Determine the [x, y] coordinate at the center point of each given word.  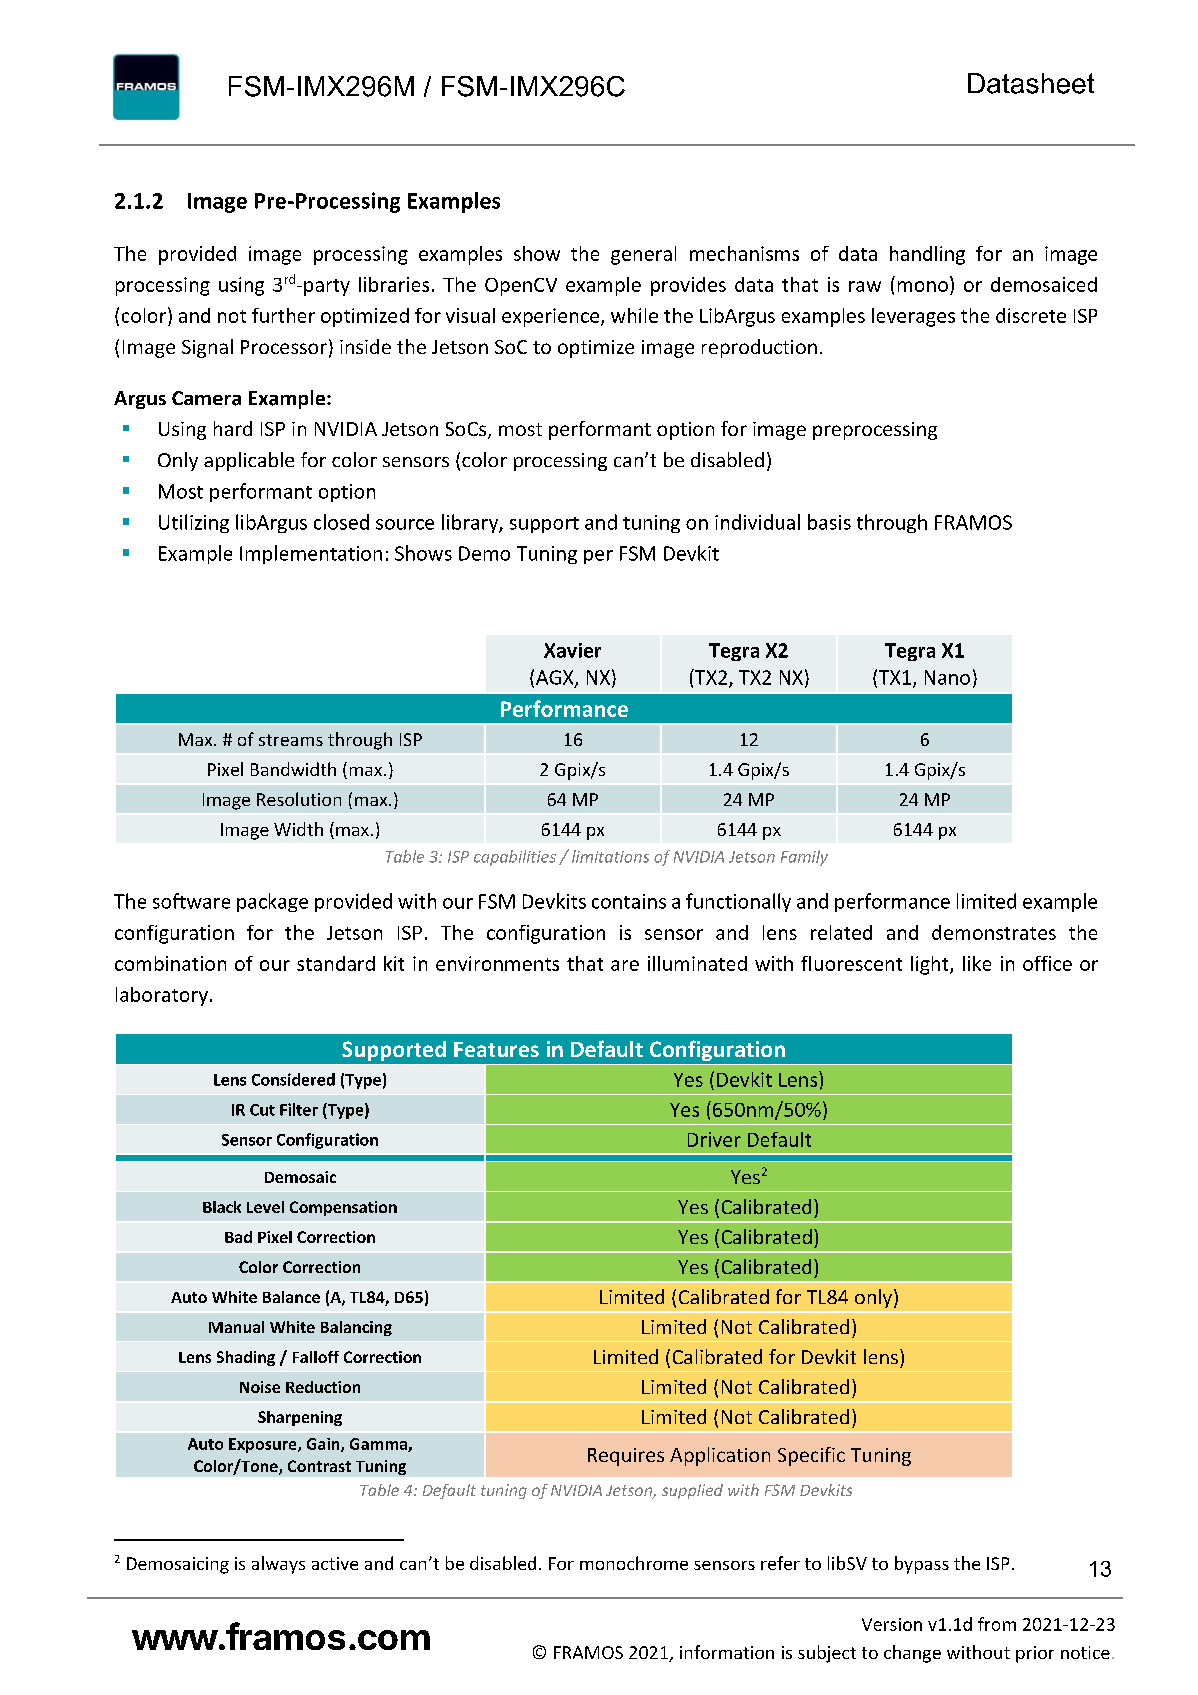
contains [629, 901]
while [634, 315]
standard [336, 963]
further [283, 315]
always [278, 1565]
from [997, 1624]
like [977, 963]
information [727, 1652]
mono [923, 286]
